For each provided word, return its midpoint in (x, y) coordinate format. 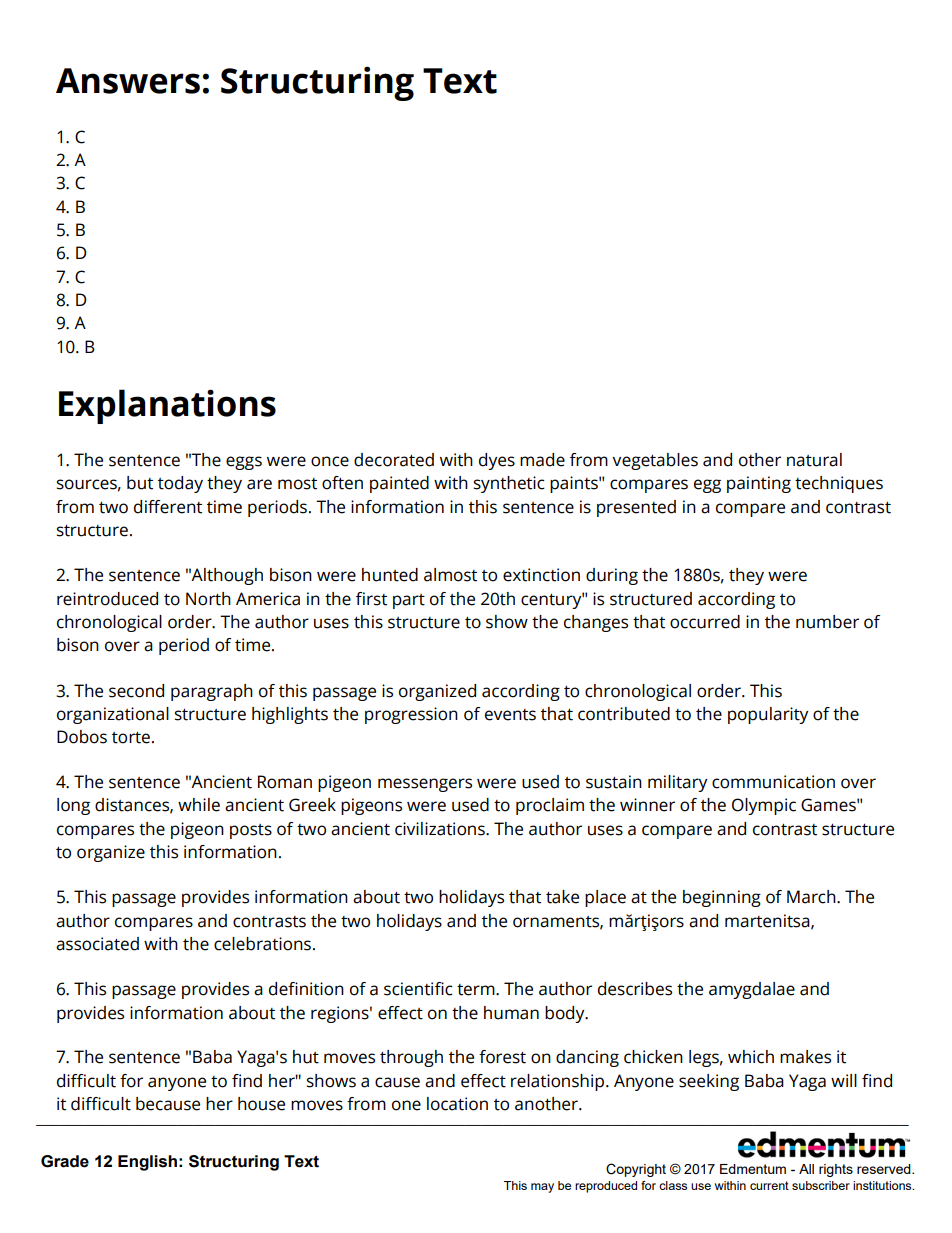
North (208, 599)
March (812, 897)
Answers (128, 81)
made (542, 460)
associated (97, 944)
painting (759, 484)
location (457, 1104)
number (827, 622)
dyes (497, 461)
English (147, 1163)
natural (814, 460)
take (562, 897)
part (409, 601)
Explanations (167, 406)
